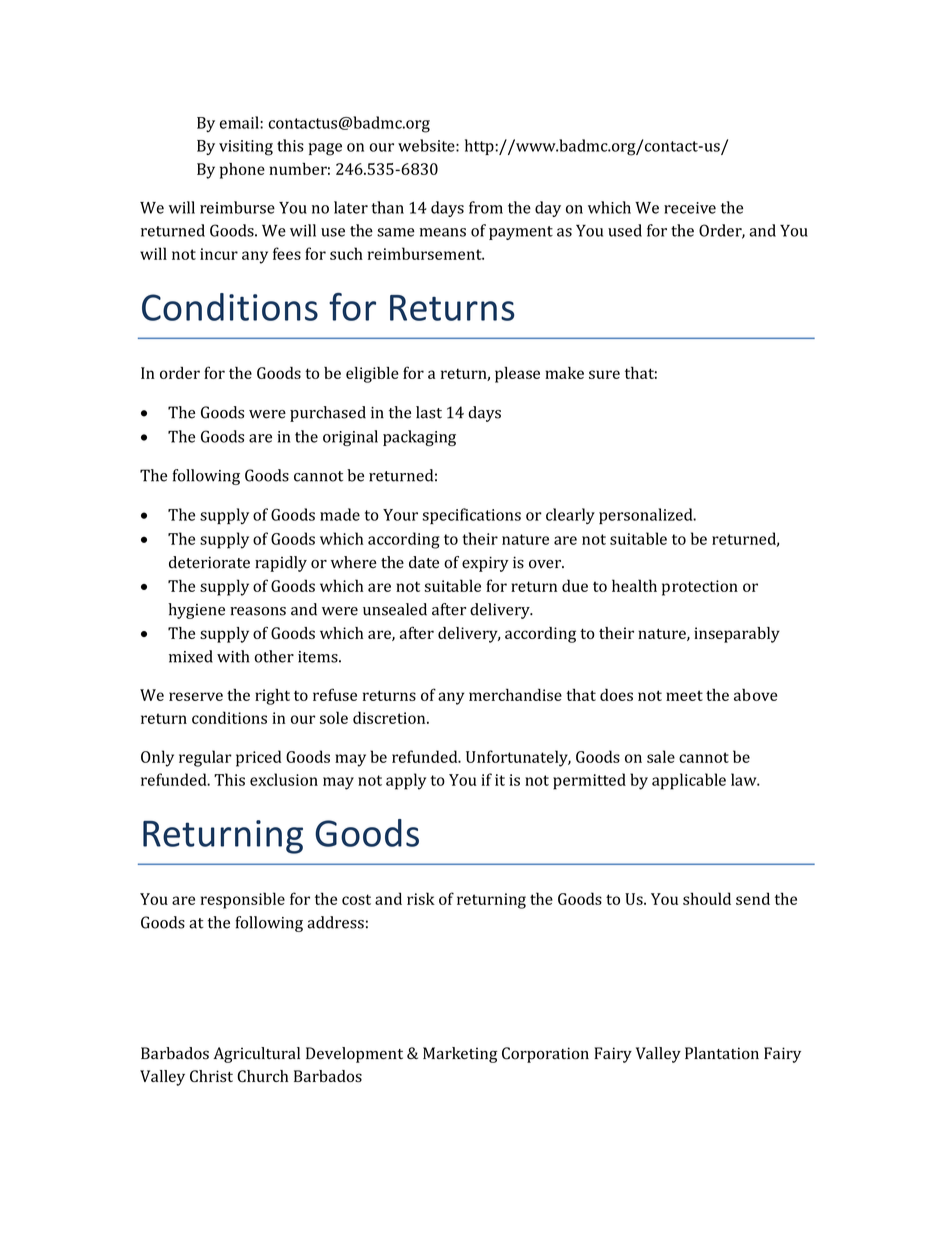 This screenshot has height=1233, width=952. I want to click on apply, so click(406, 781).
